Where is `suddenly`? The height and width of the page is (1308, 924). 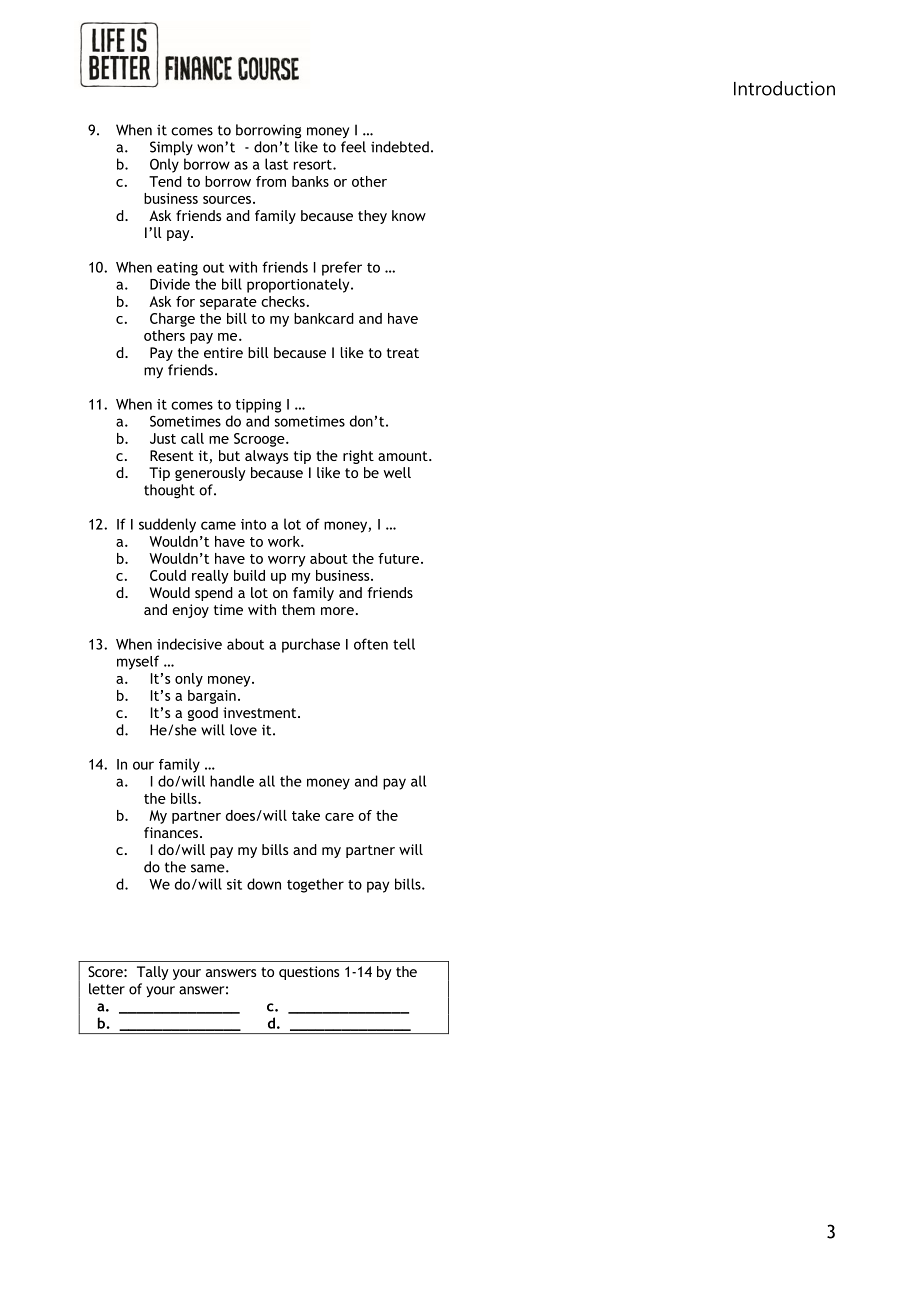
suddenly is located at coordinates (167, 525).
